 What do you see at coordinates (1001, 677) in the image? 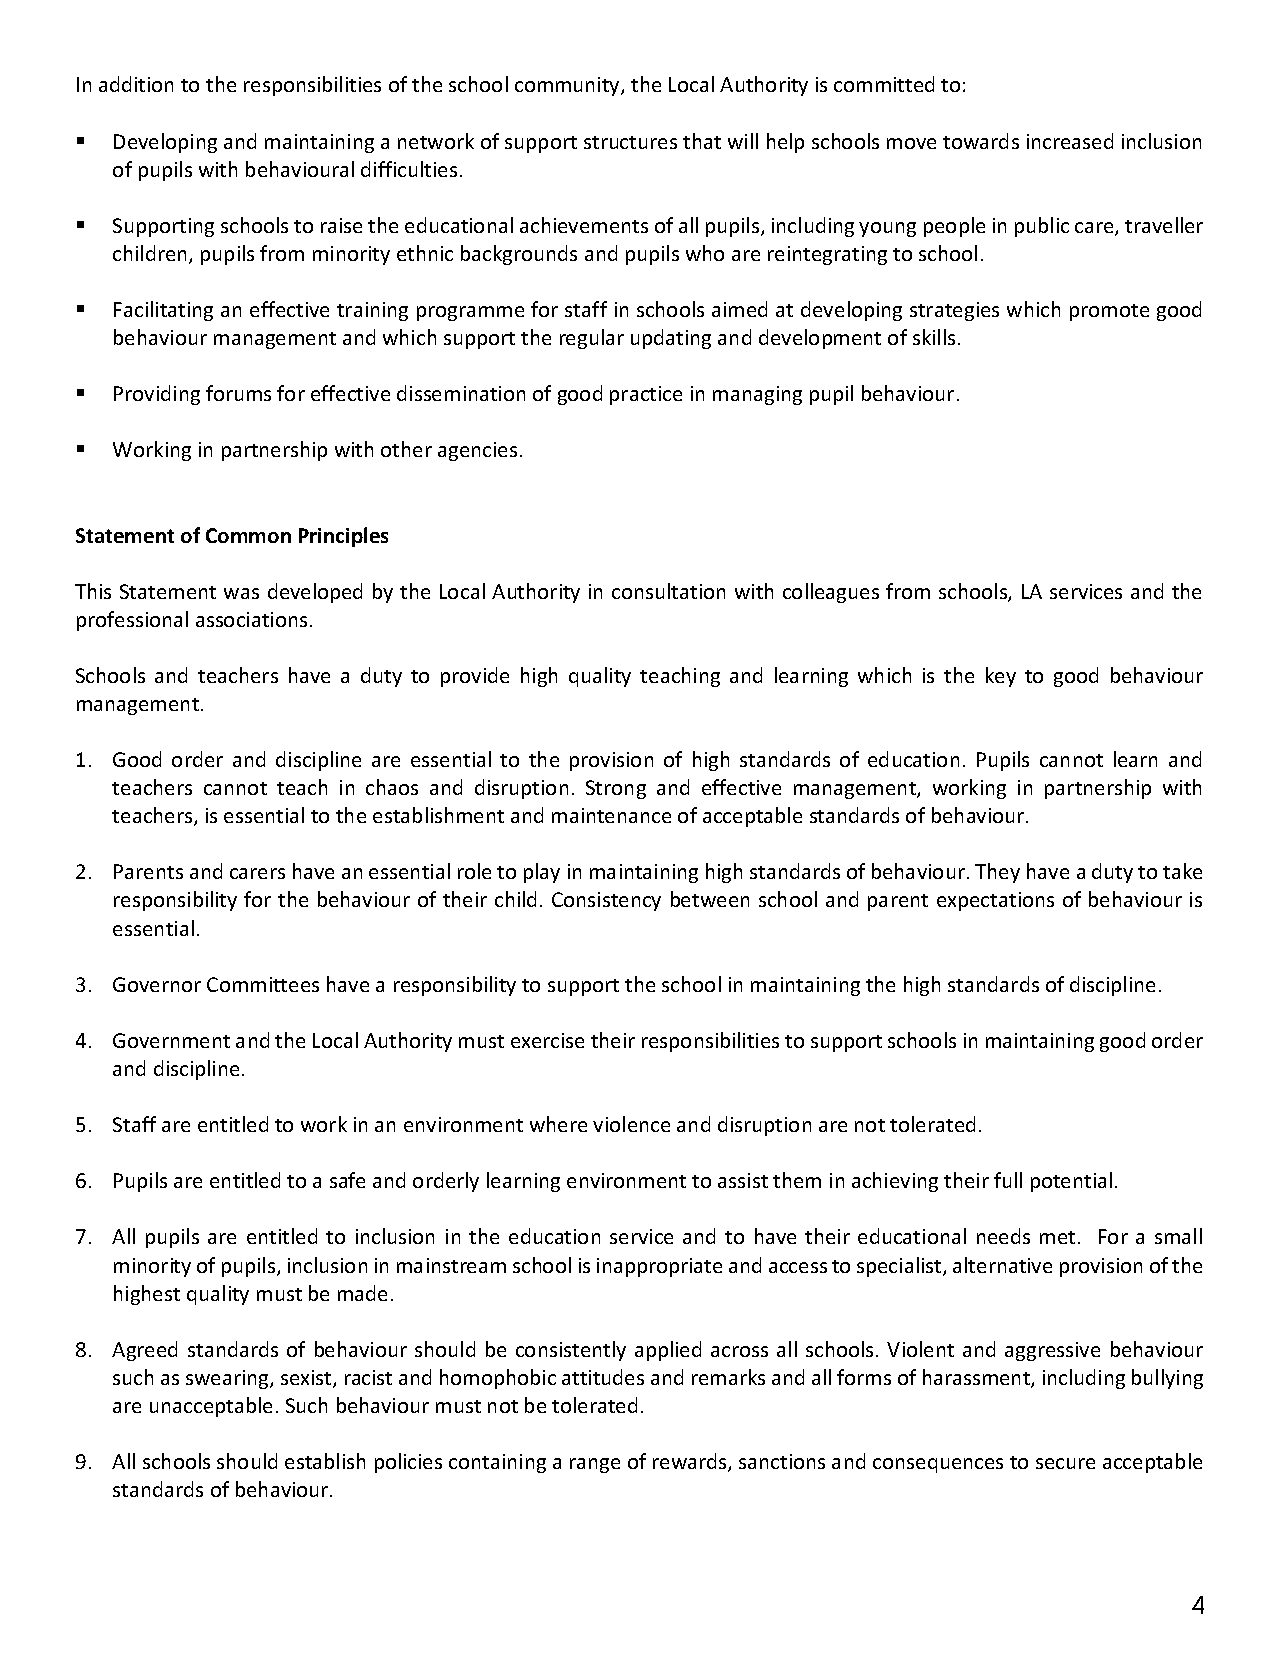
I see `key` at bounding box center [1001, 677].
